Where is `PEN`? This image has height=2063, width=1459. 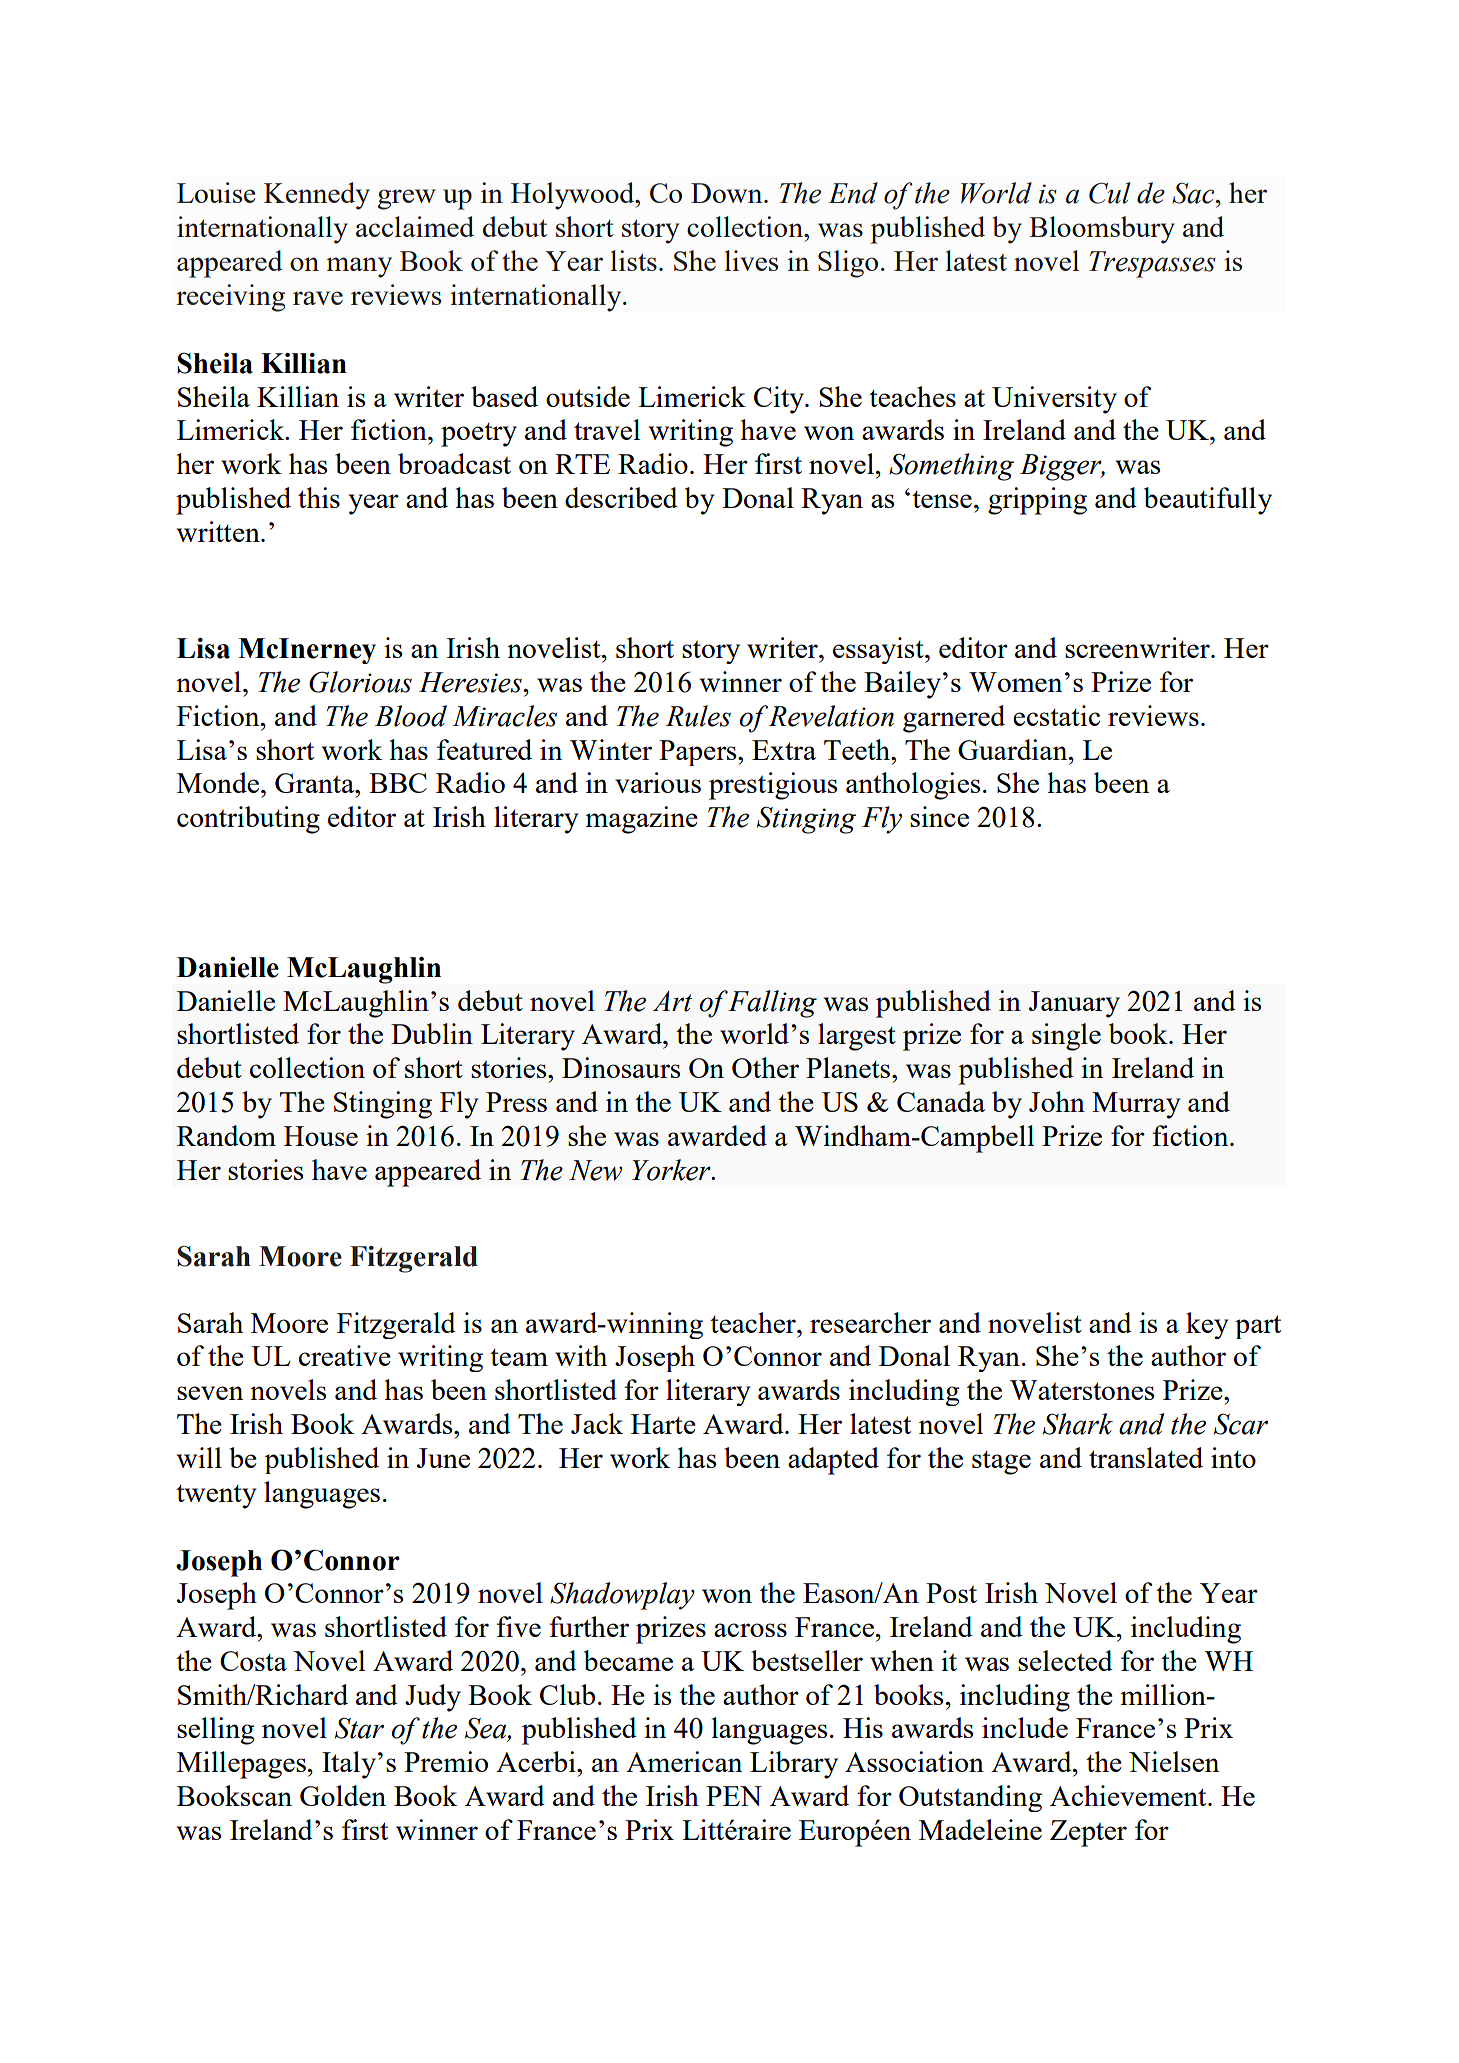 PEN is located at coordinates (734, 1796).
